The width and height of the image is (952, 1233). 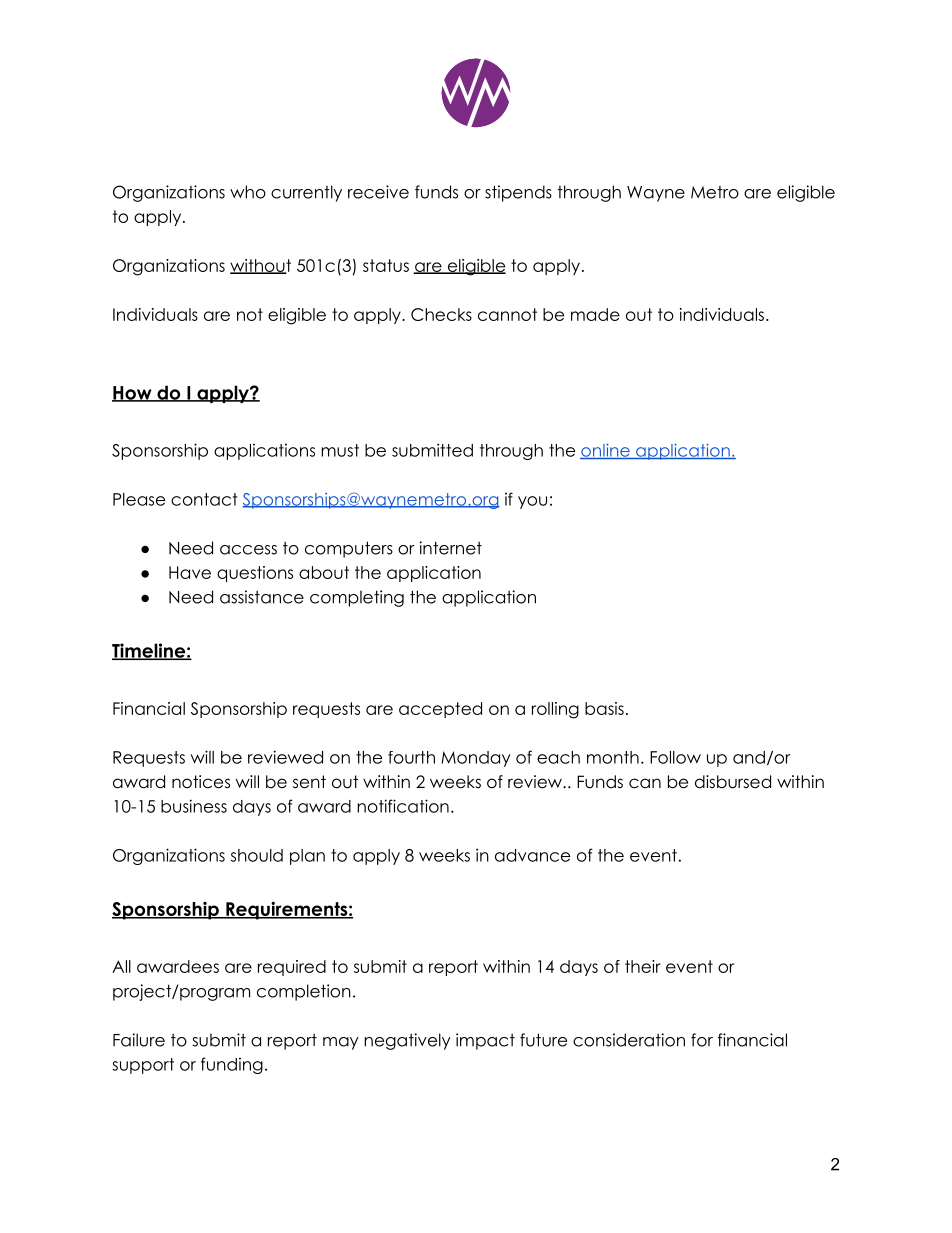 What do you see at coordinates (248, 192) in the image?
I see `who` at bounding box center [248, 192].
